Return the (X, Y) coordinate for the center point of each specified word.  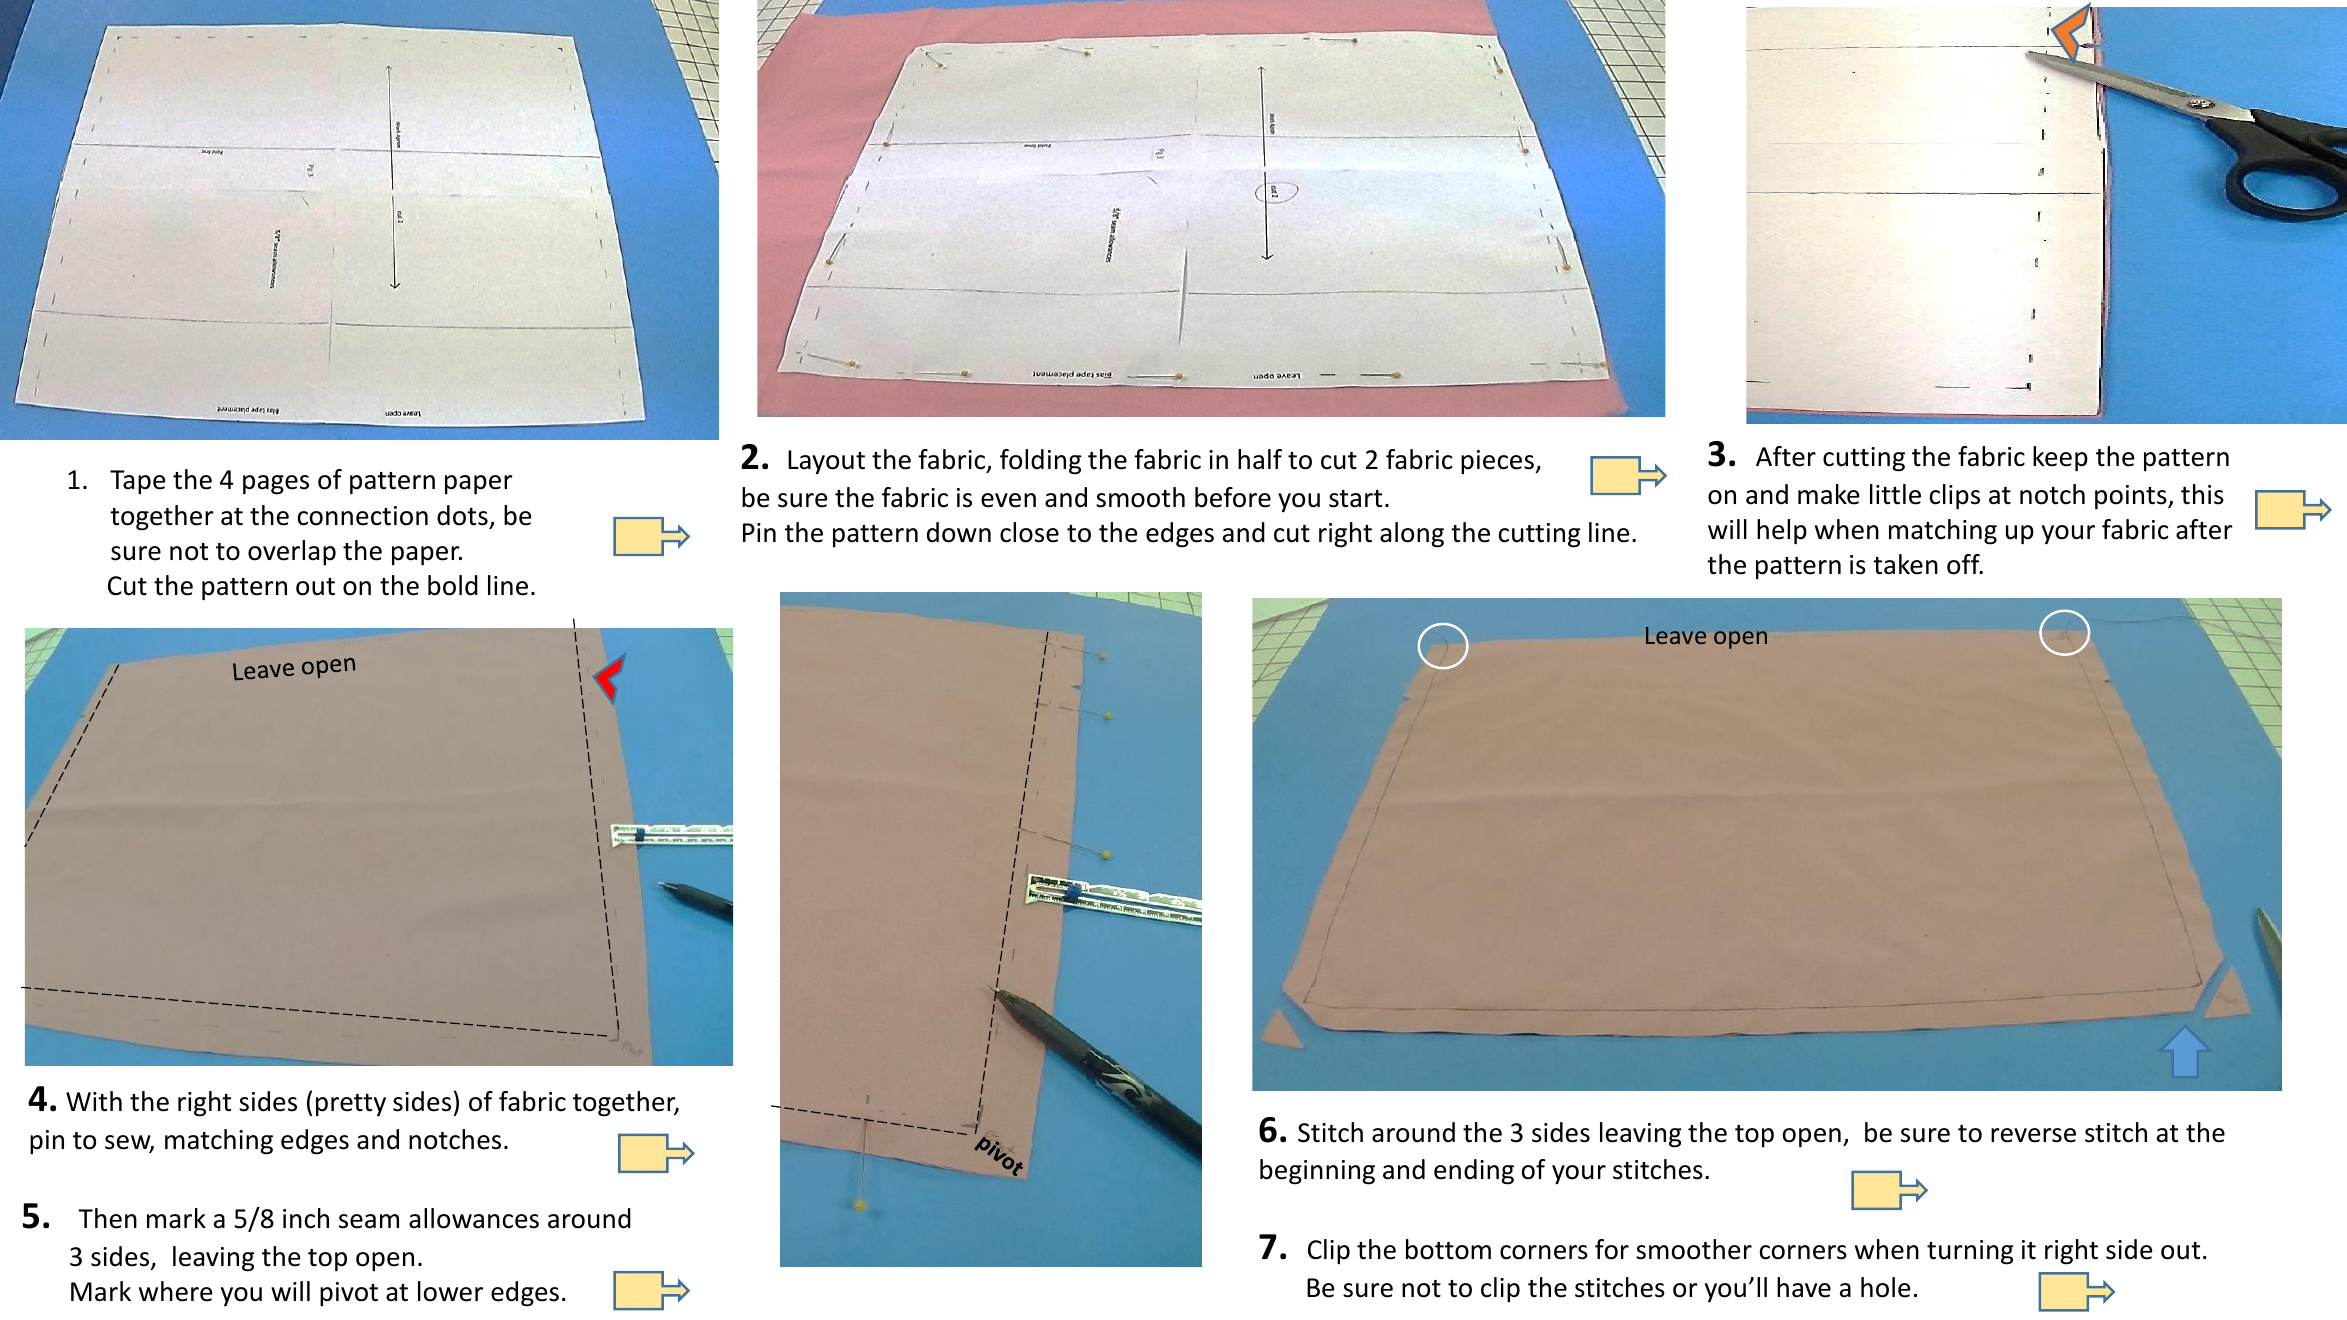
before (1233, 497)
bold (453, 585)
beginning (1317, 1172)
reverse (2033, 1135)
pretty (351, 1105)
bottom (1448, 1249)
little (1895, 494)
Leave (1676, 635)
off (1964, 564)
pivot (349, 1294)
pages (276, 485)
